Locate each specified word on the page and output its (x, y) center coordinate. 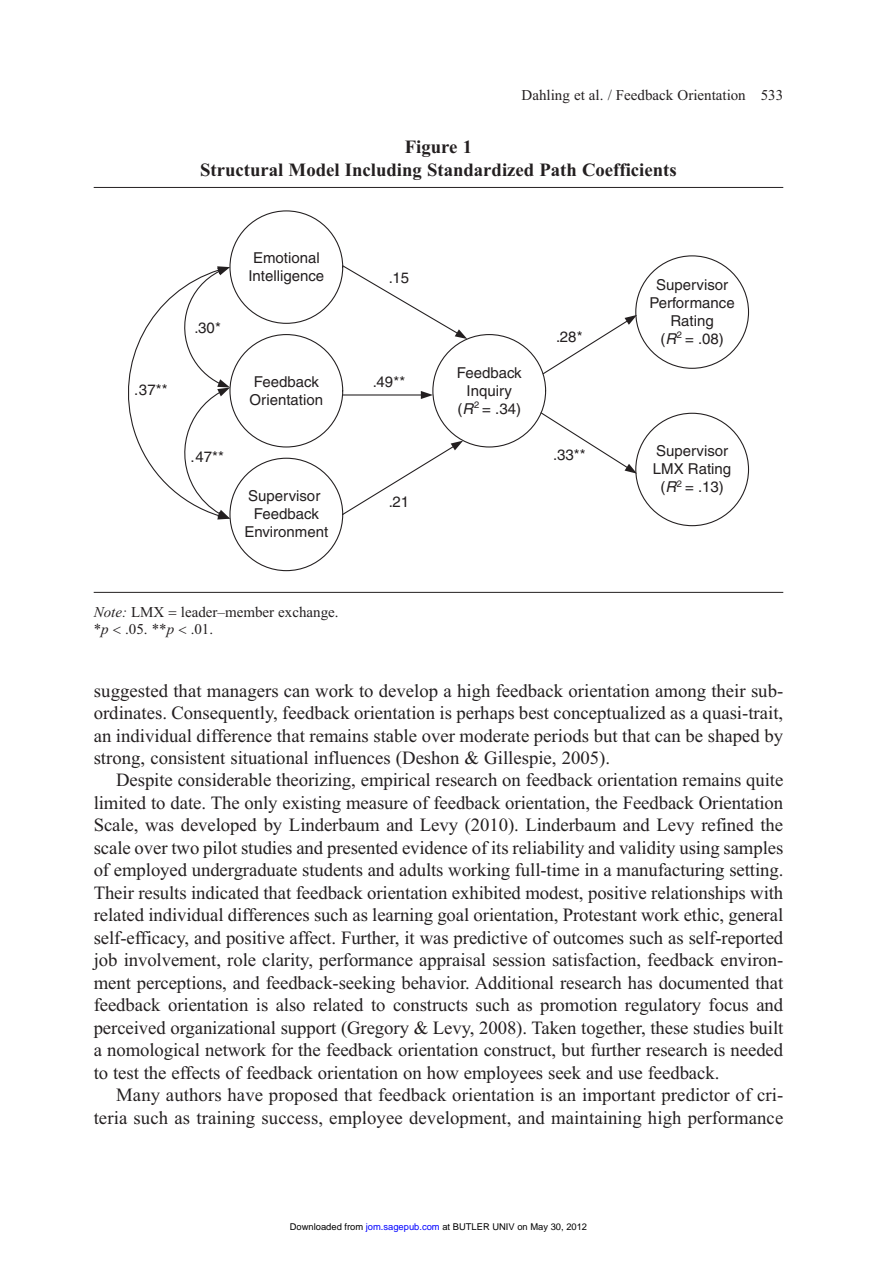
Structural (242, 170)
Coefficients (629, 170)
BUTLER (471, 1226)
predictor (695, 1096)
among (680, 694)
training (226, 1119)
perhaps (485, 714)
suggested (131, 692)
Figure (431, 148)
